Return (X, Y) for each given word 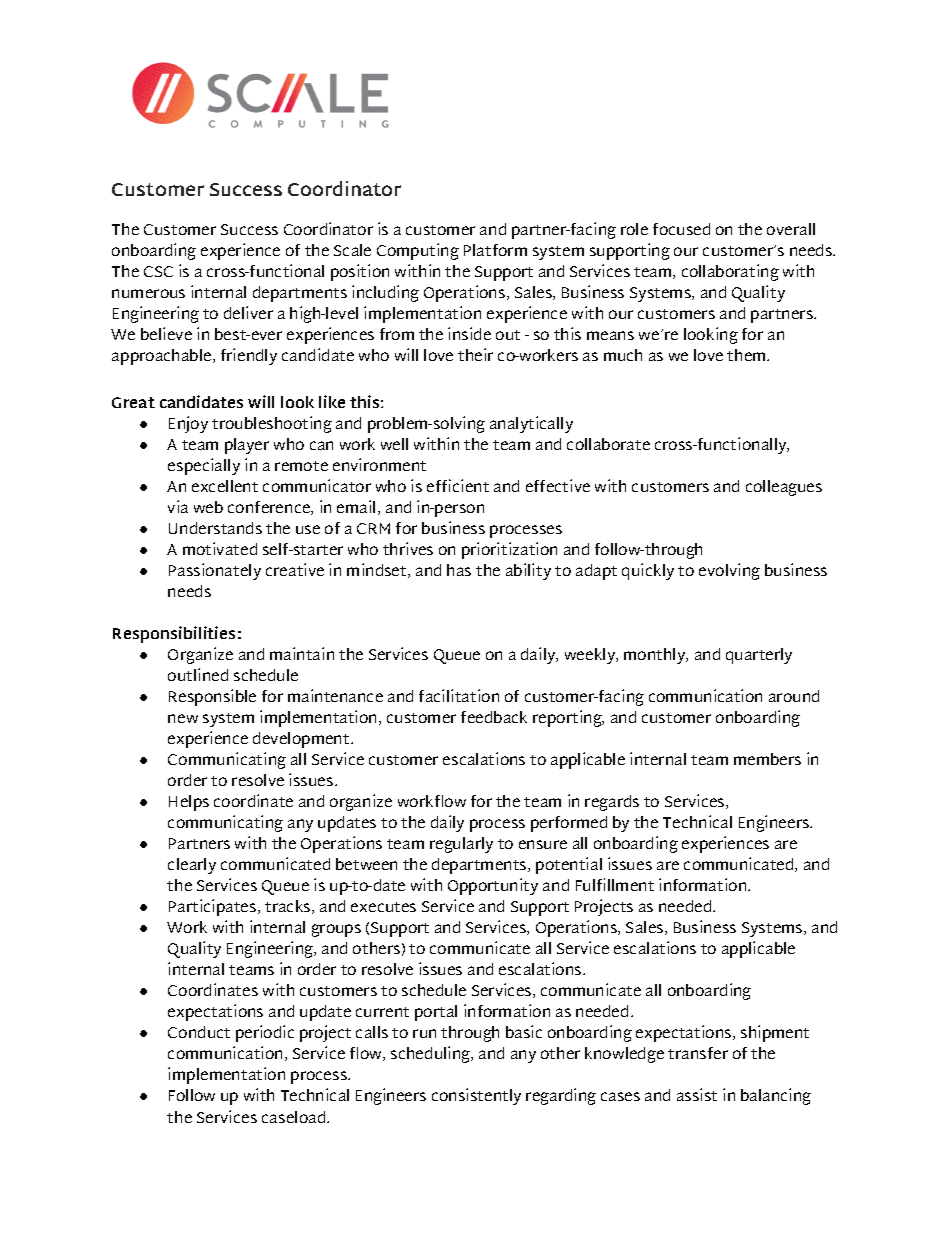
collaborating (730, 272)
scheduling (432, 1054)
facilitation (459, 695)
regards (612, 803)
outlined (198, 674)
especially (204, 466)
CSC (158, 271)
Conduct (199, 1032)
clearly (192, 866)
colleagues (784, 488)
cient (471, 485)
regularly (461, 845)
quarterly (759, 656)
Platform (495, 250)
